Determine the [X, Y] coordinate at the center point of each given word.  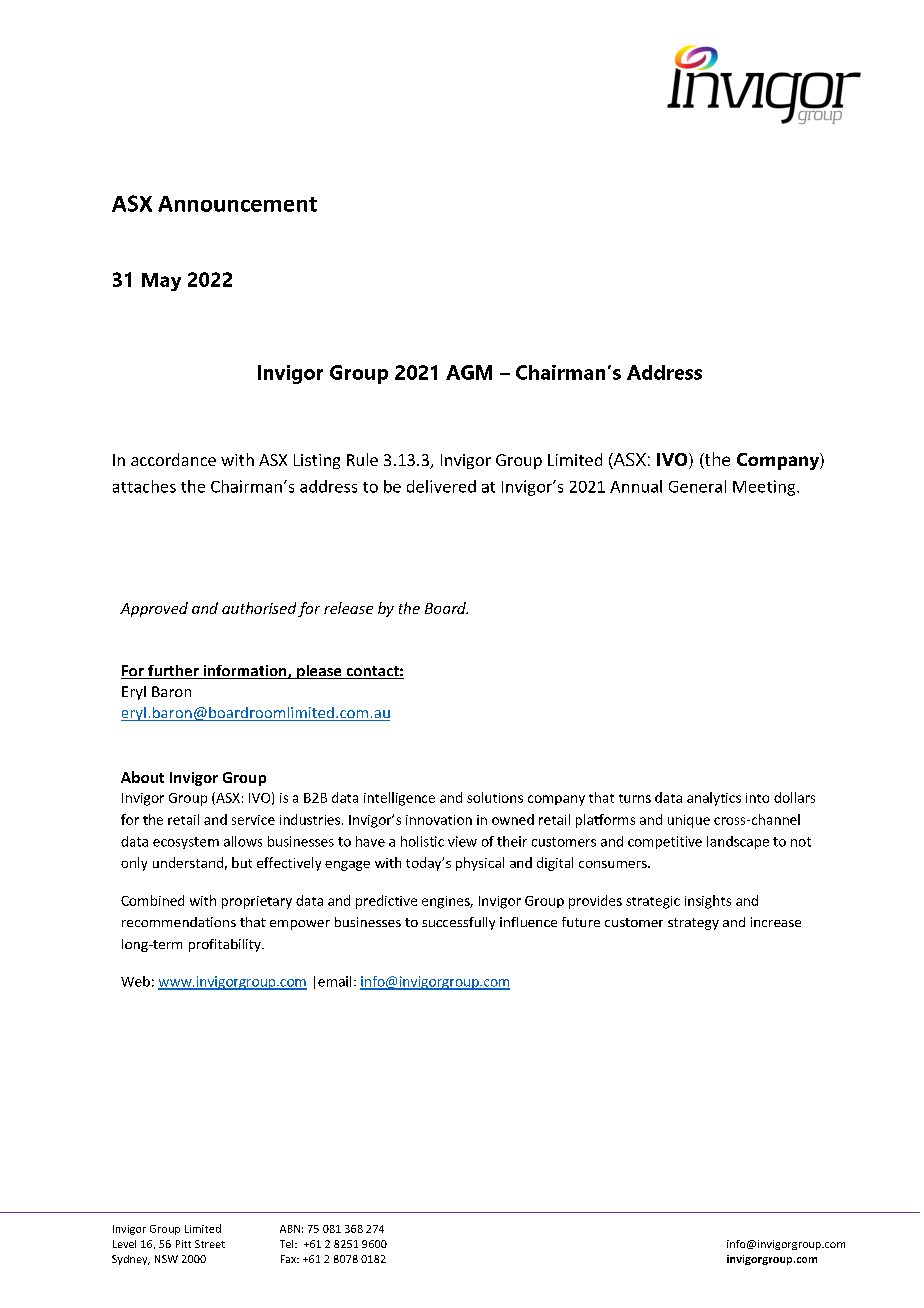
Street [210, 1244]
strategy [693, 924]
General [697, 486]
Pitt [183, 1244]
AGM [469, 372]
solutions [495, 797]
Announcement [237, 204]
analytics [714, 799]
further [173, 672]
